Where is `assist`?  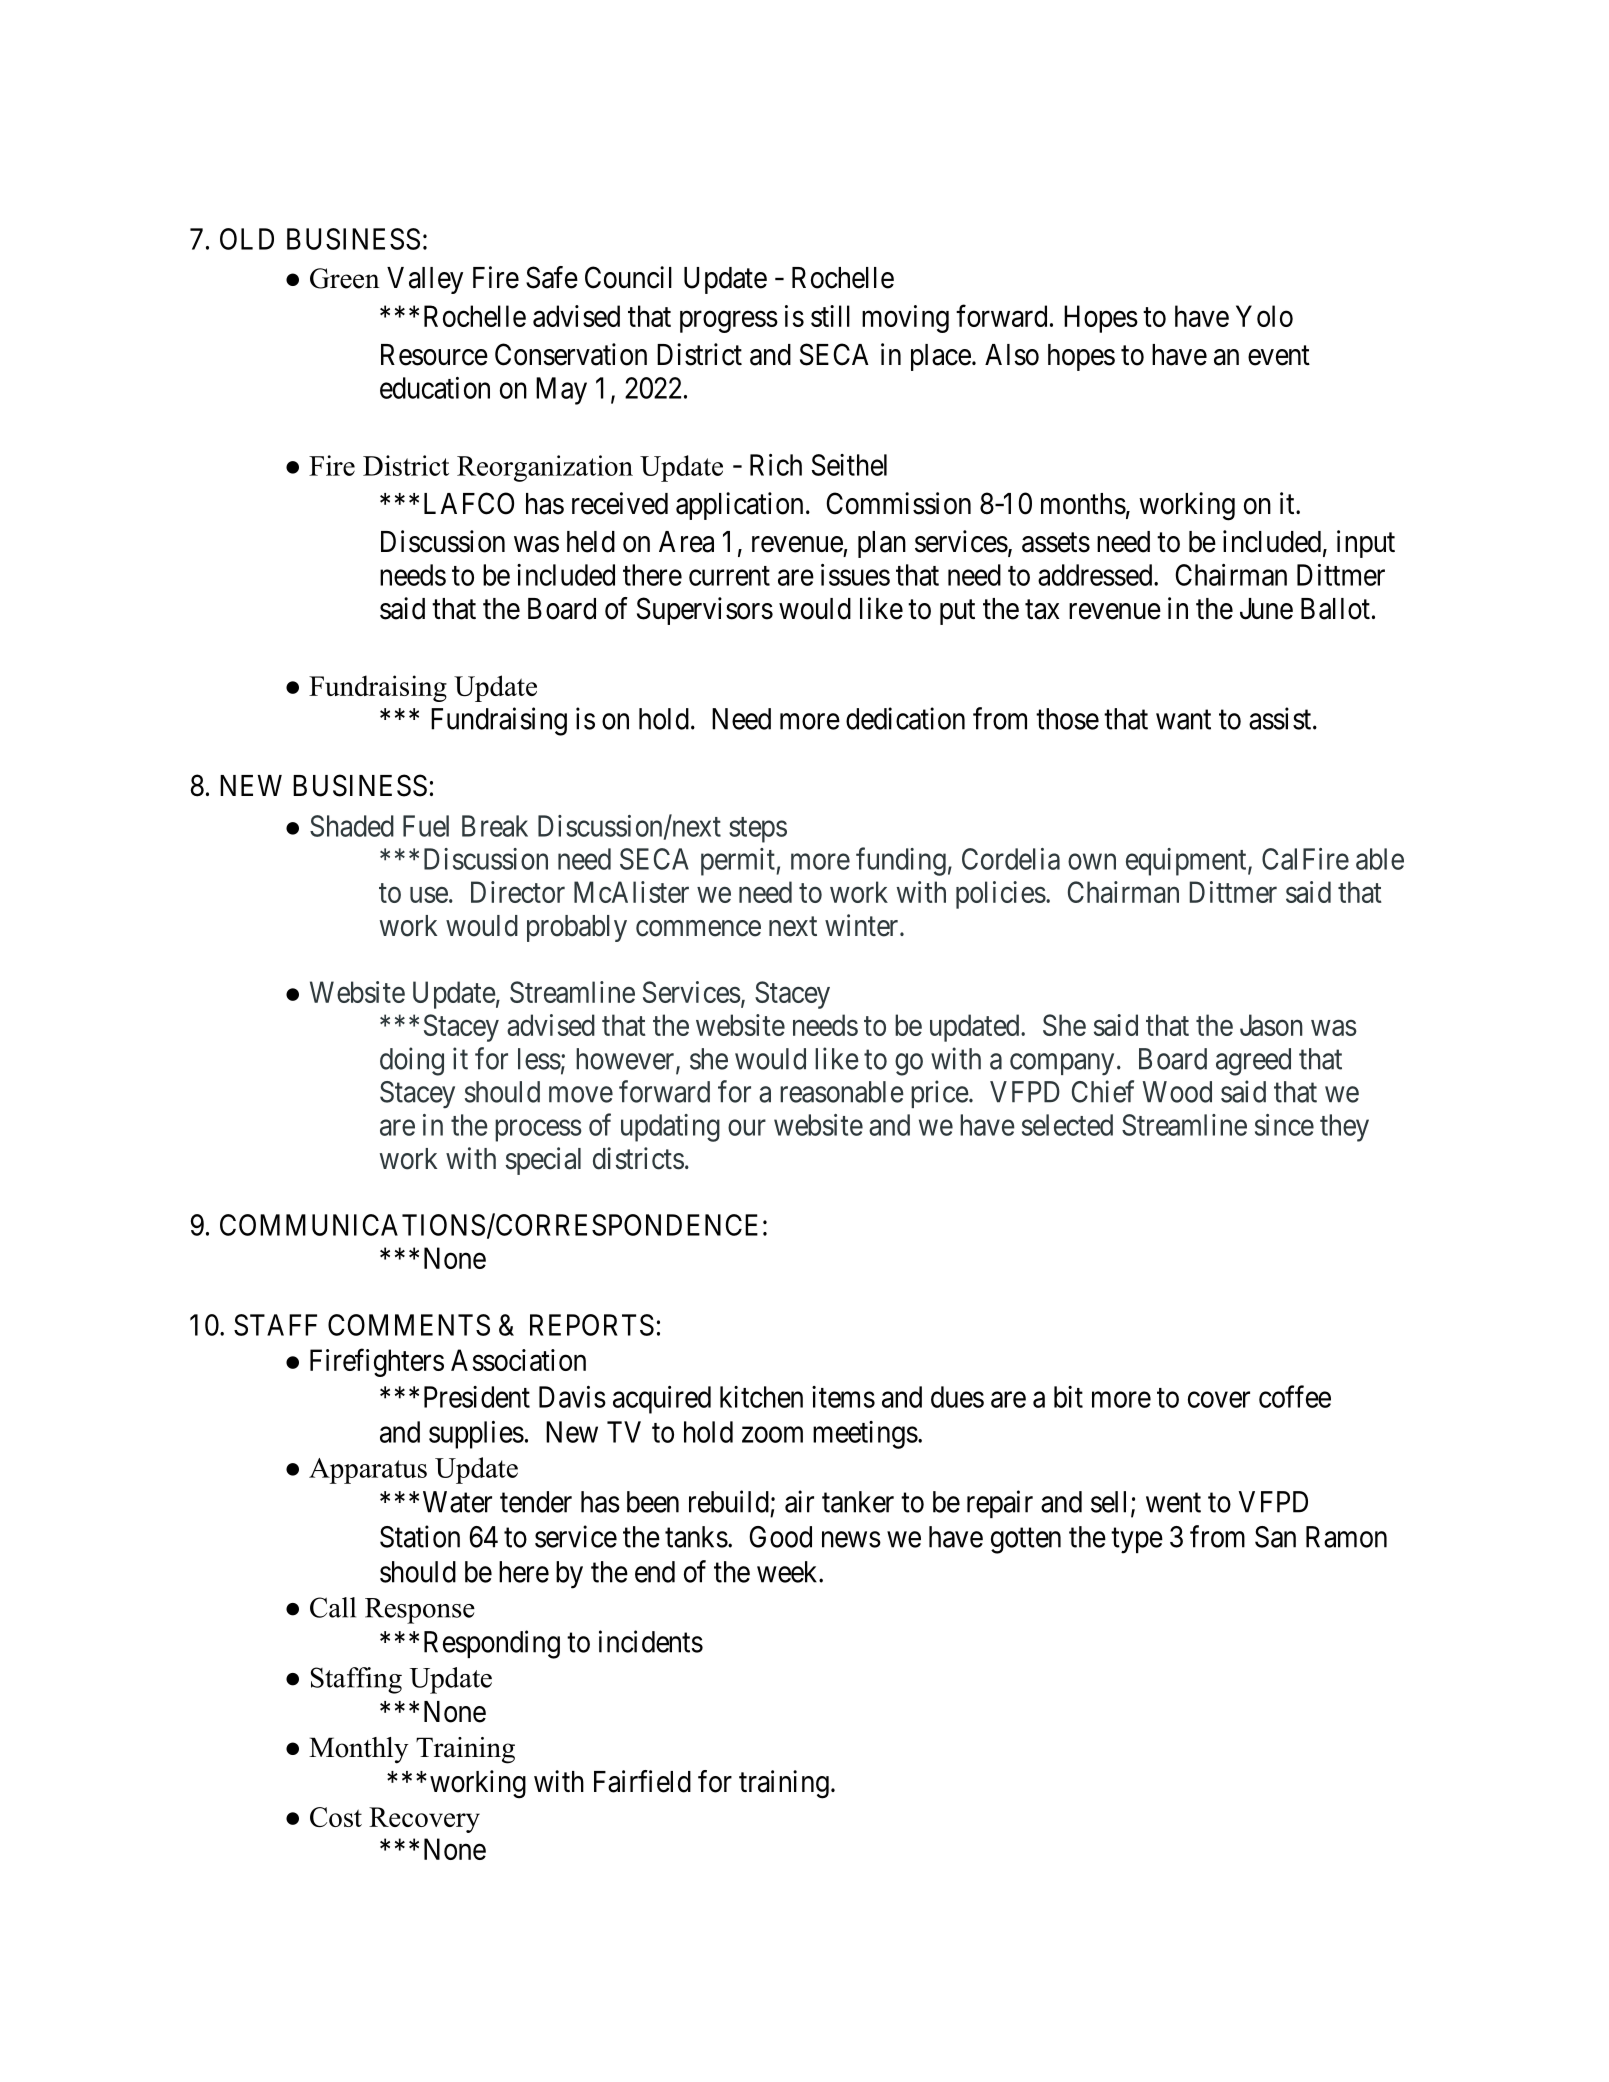 assist is located at coordinates (1280, 718).
